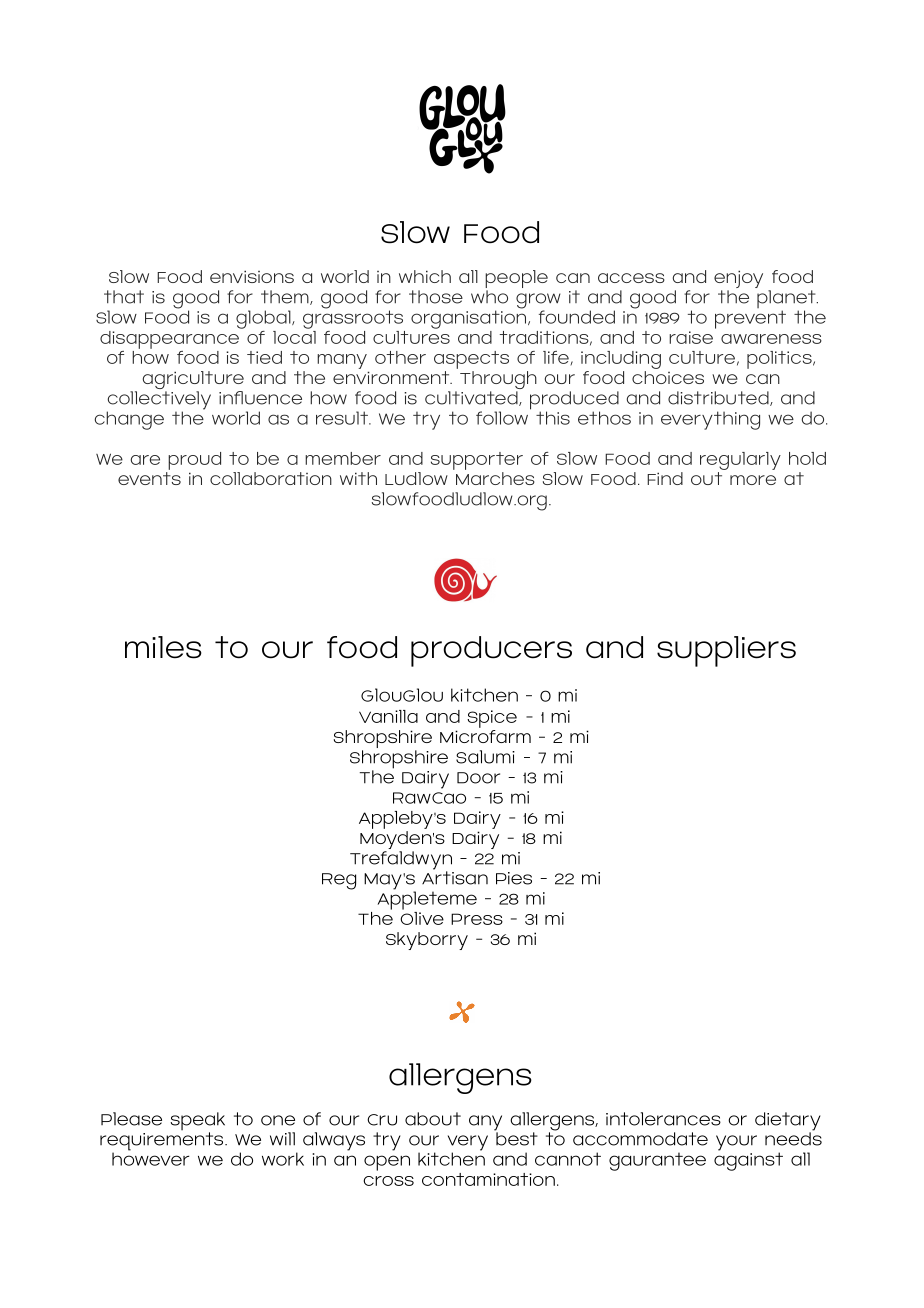 This screenshot has width=924, height=1308. I want to click on Pies, so click(514, 878).
